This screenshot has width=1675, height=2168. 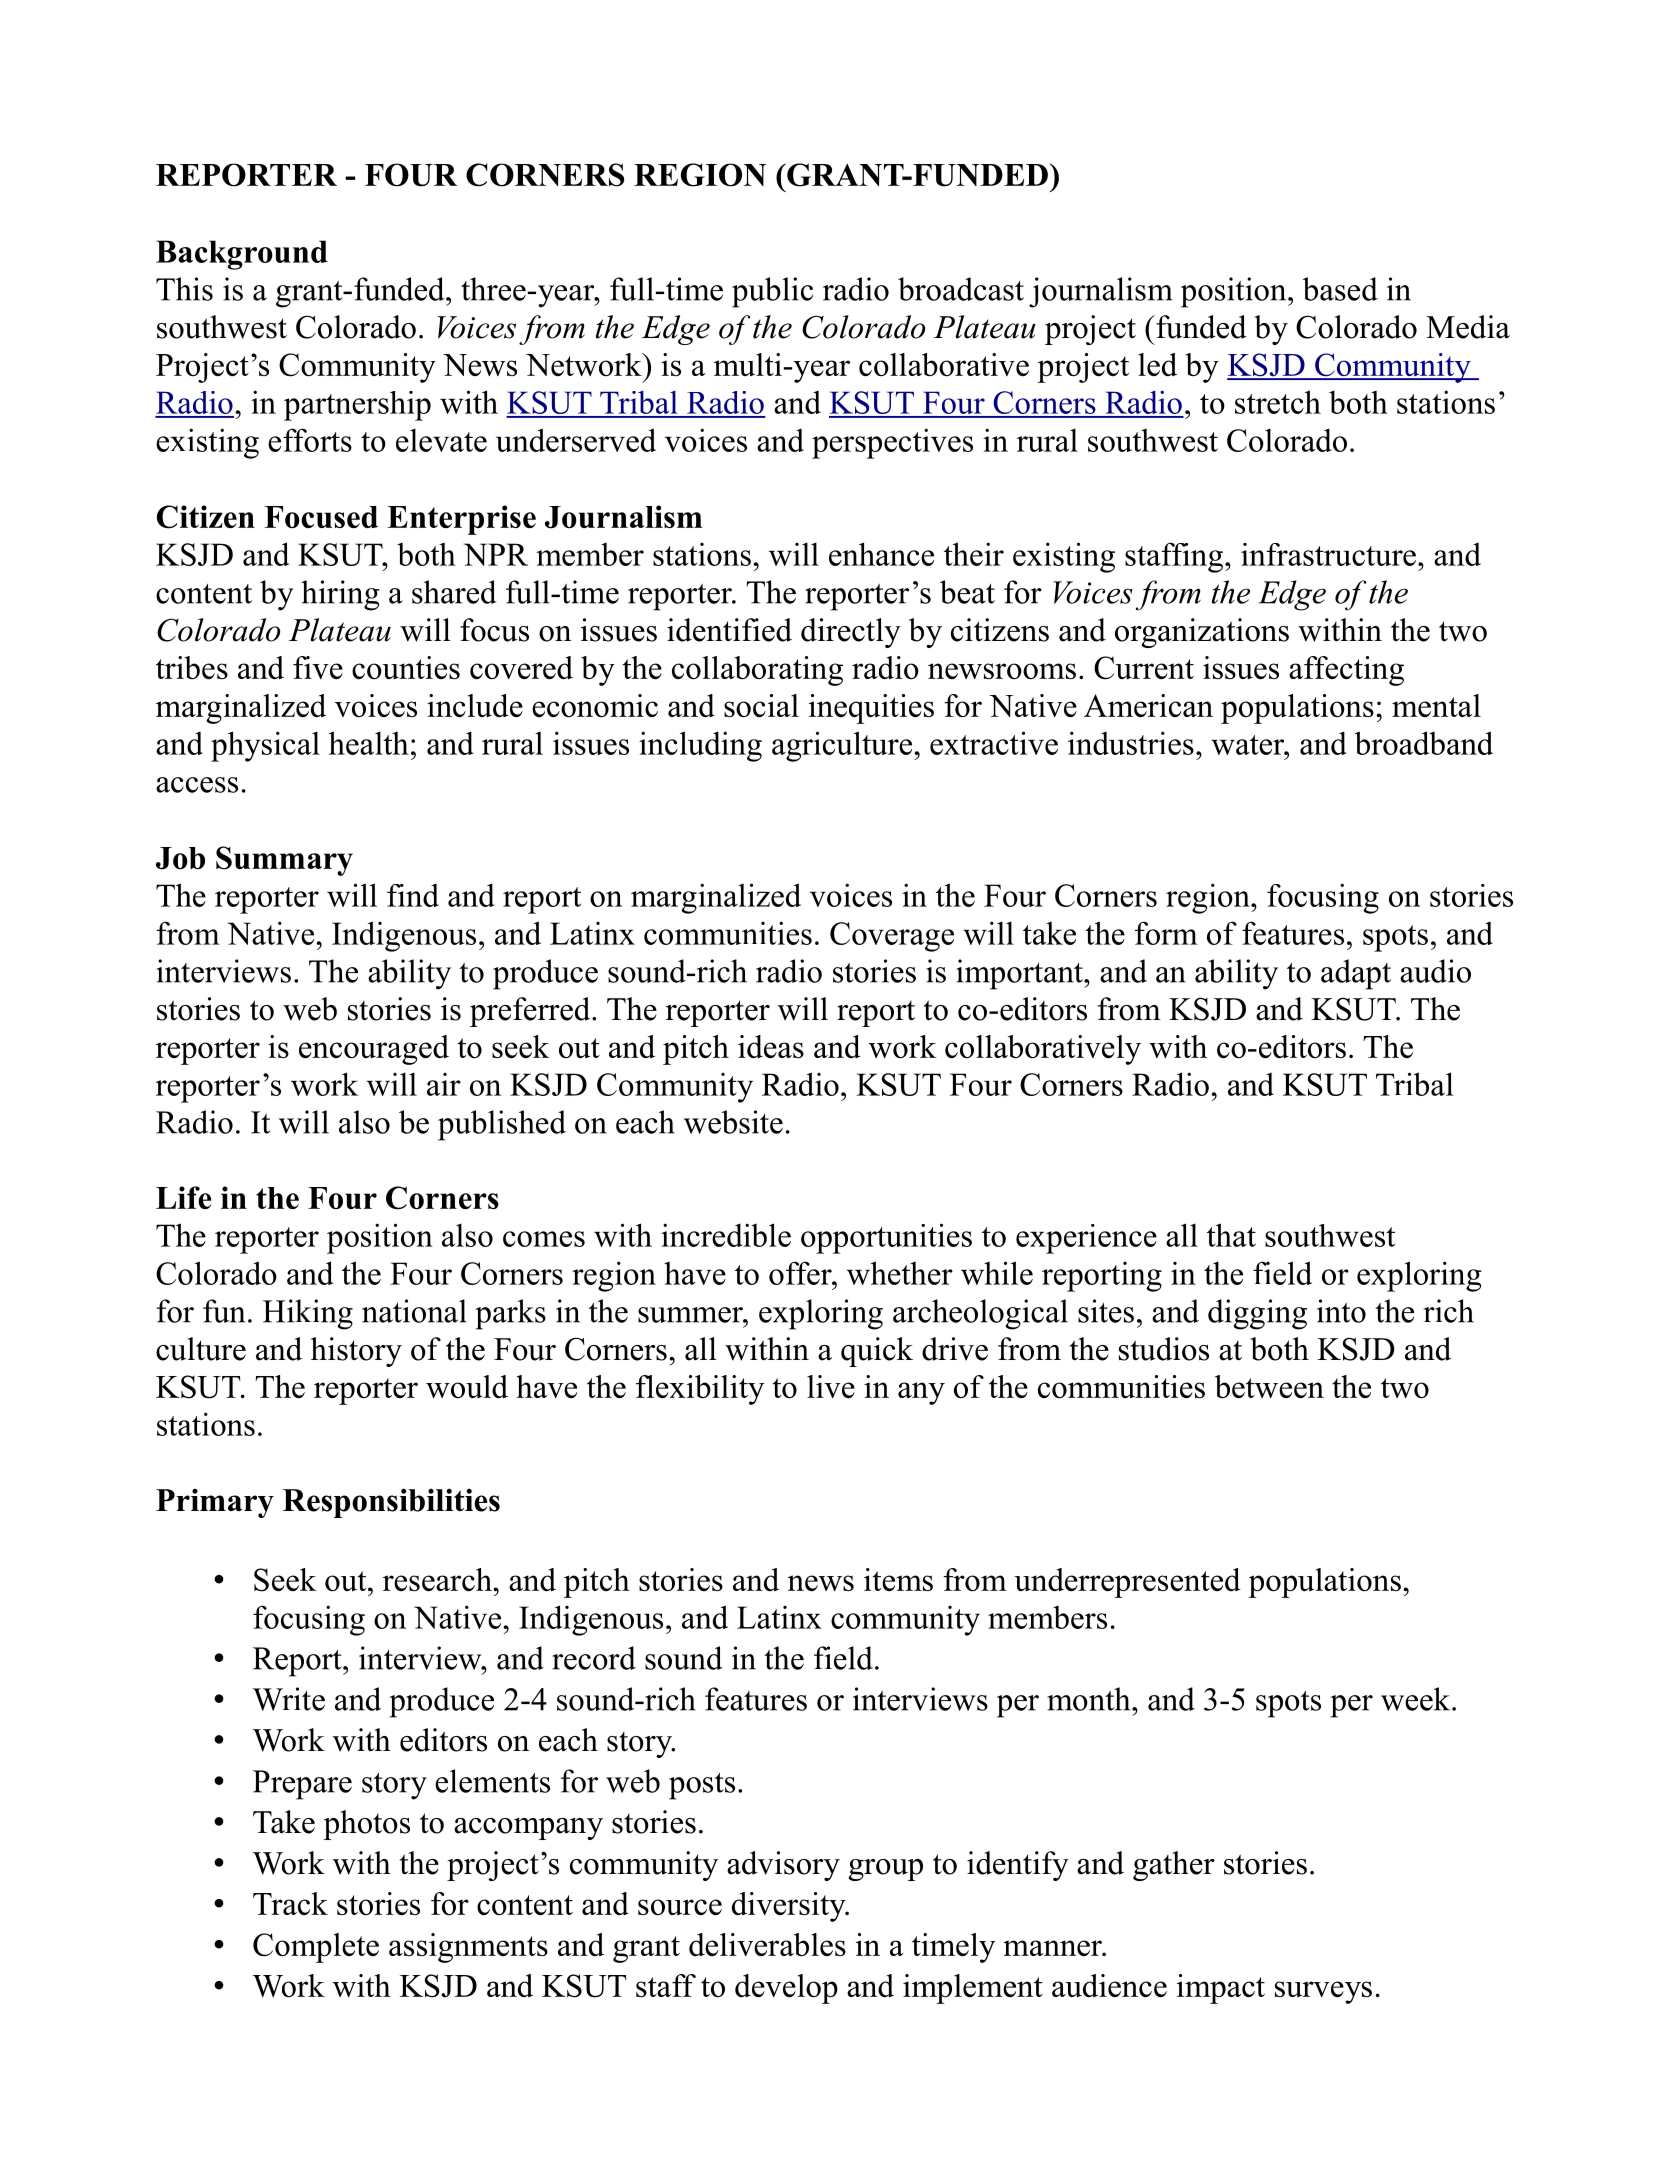 What do you see at coordinates (242, 255) in the screenshot?
I see `Background` at bounding box center [242, 255].
